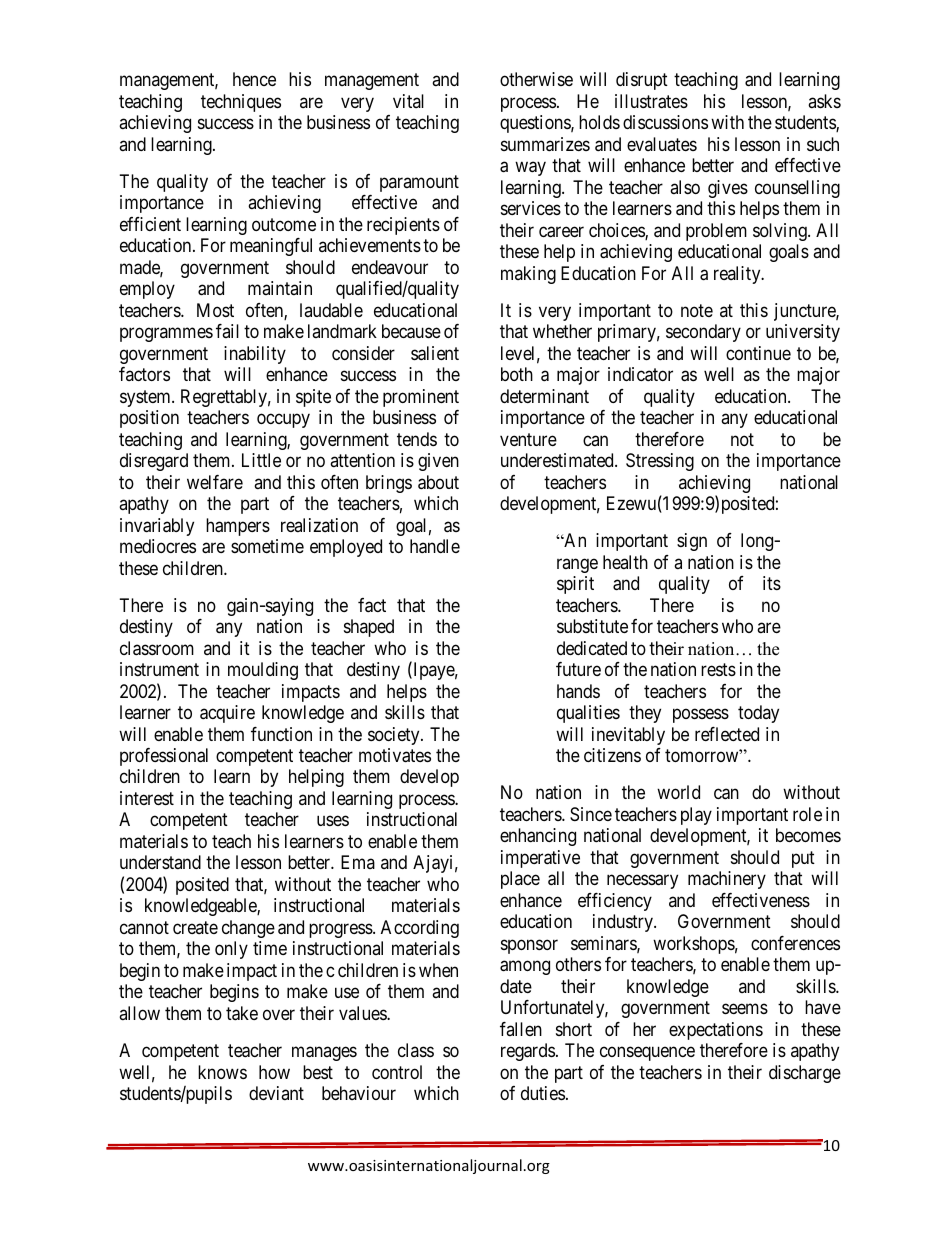 This screenshot has height=1233, width=952. What do you see at coordinates (238, 527) in the screenshot?
I see `hampers` at bounding box center [238, 527].
